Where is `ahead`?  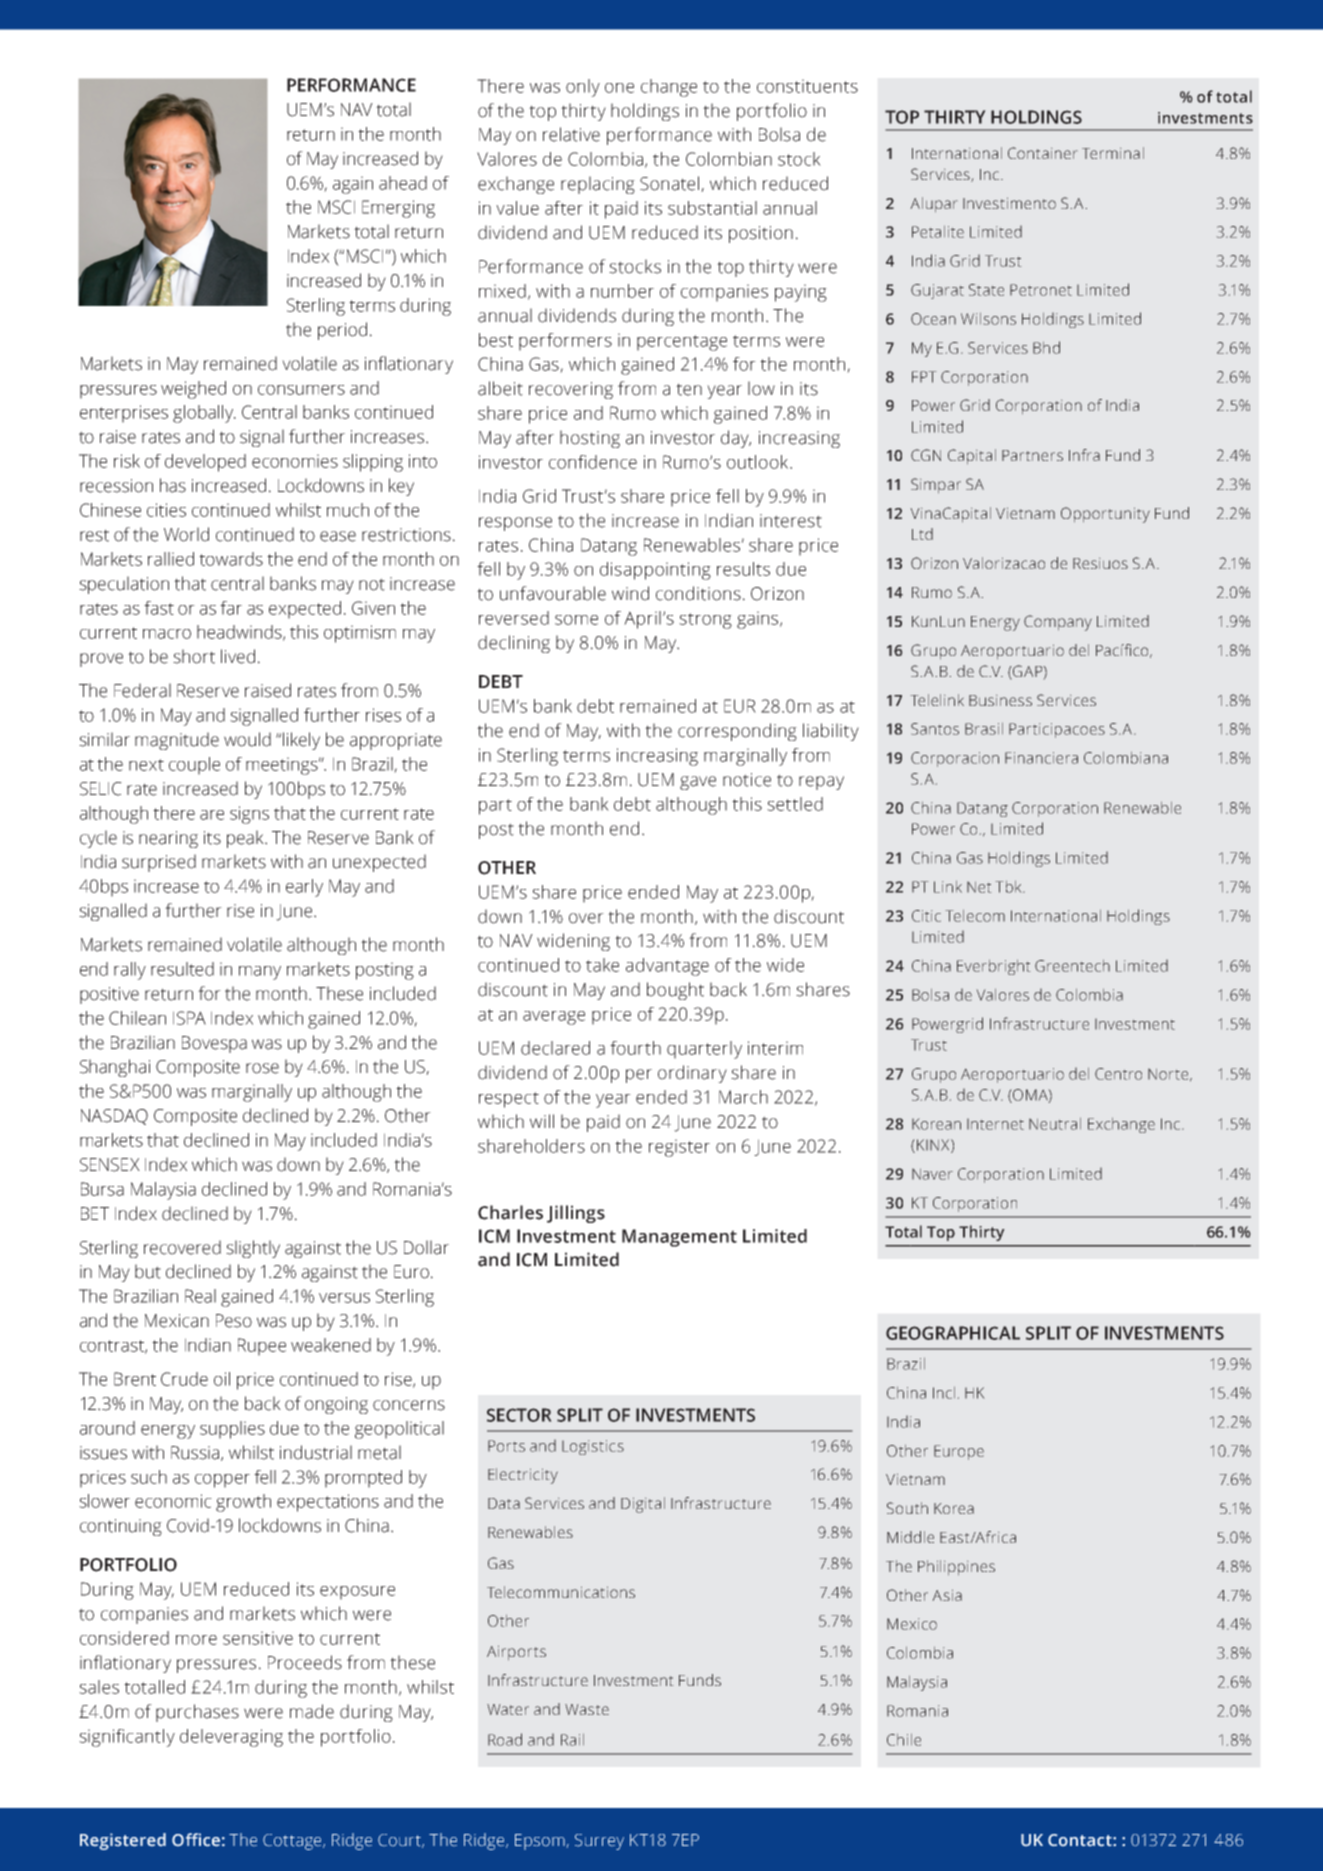
ahead is located at coordinates (403, 183).
